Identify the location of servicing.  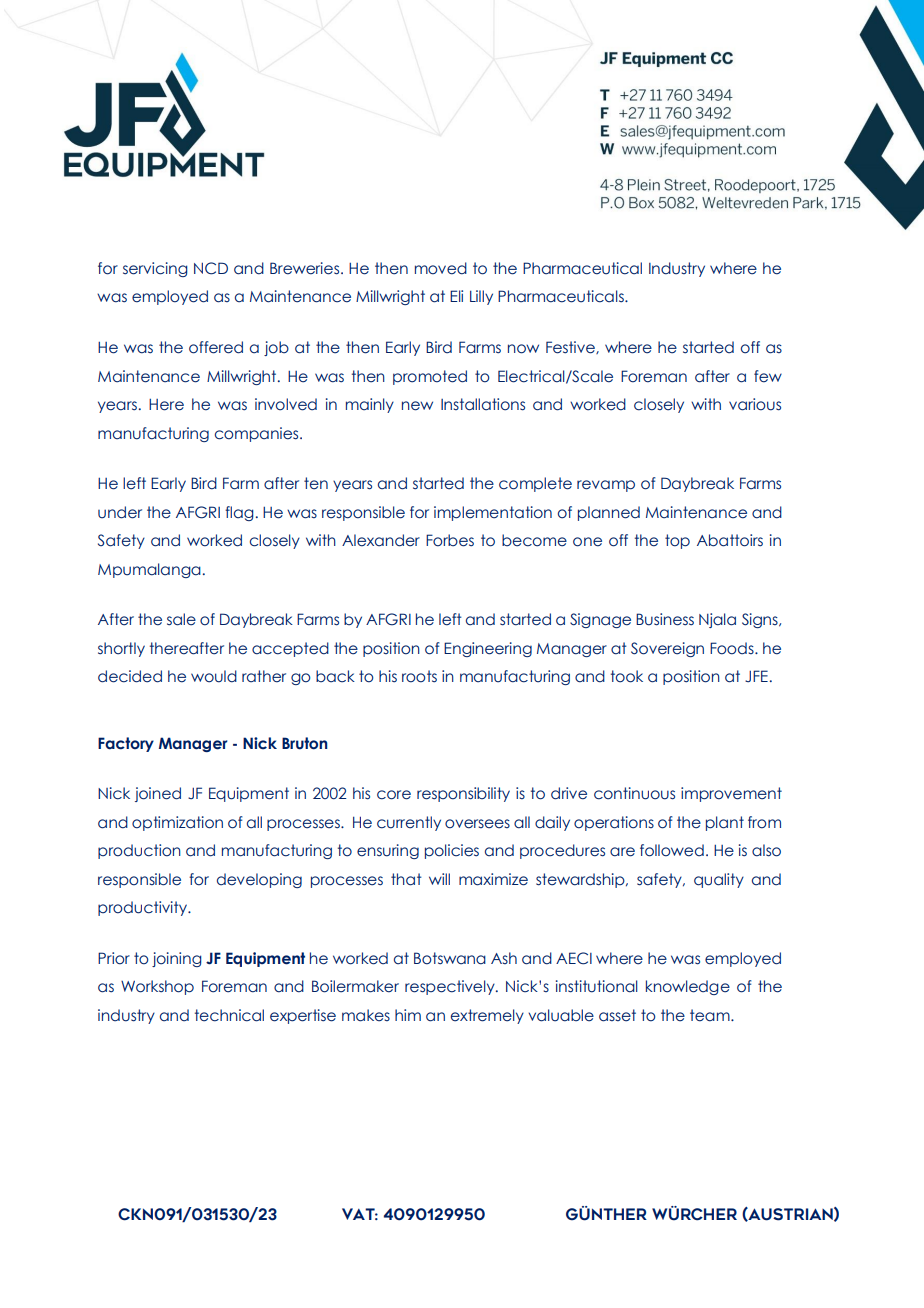
(155, 269).
